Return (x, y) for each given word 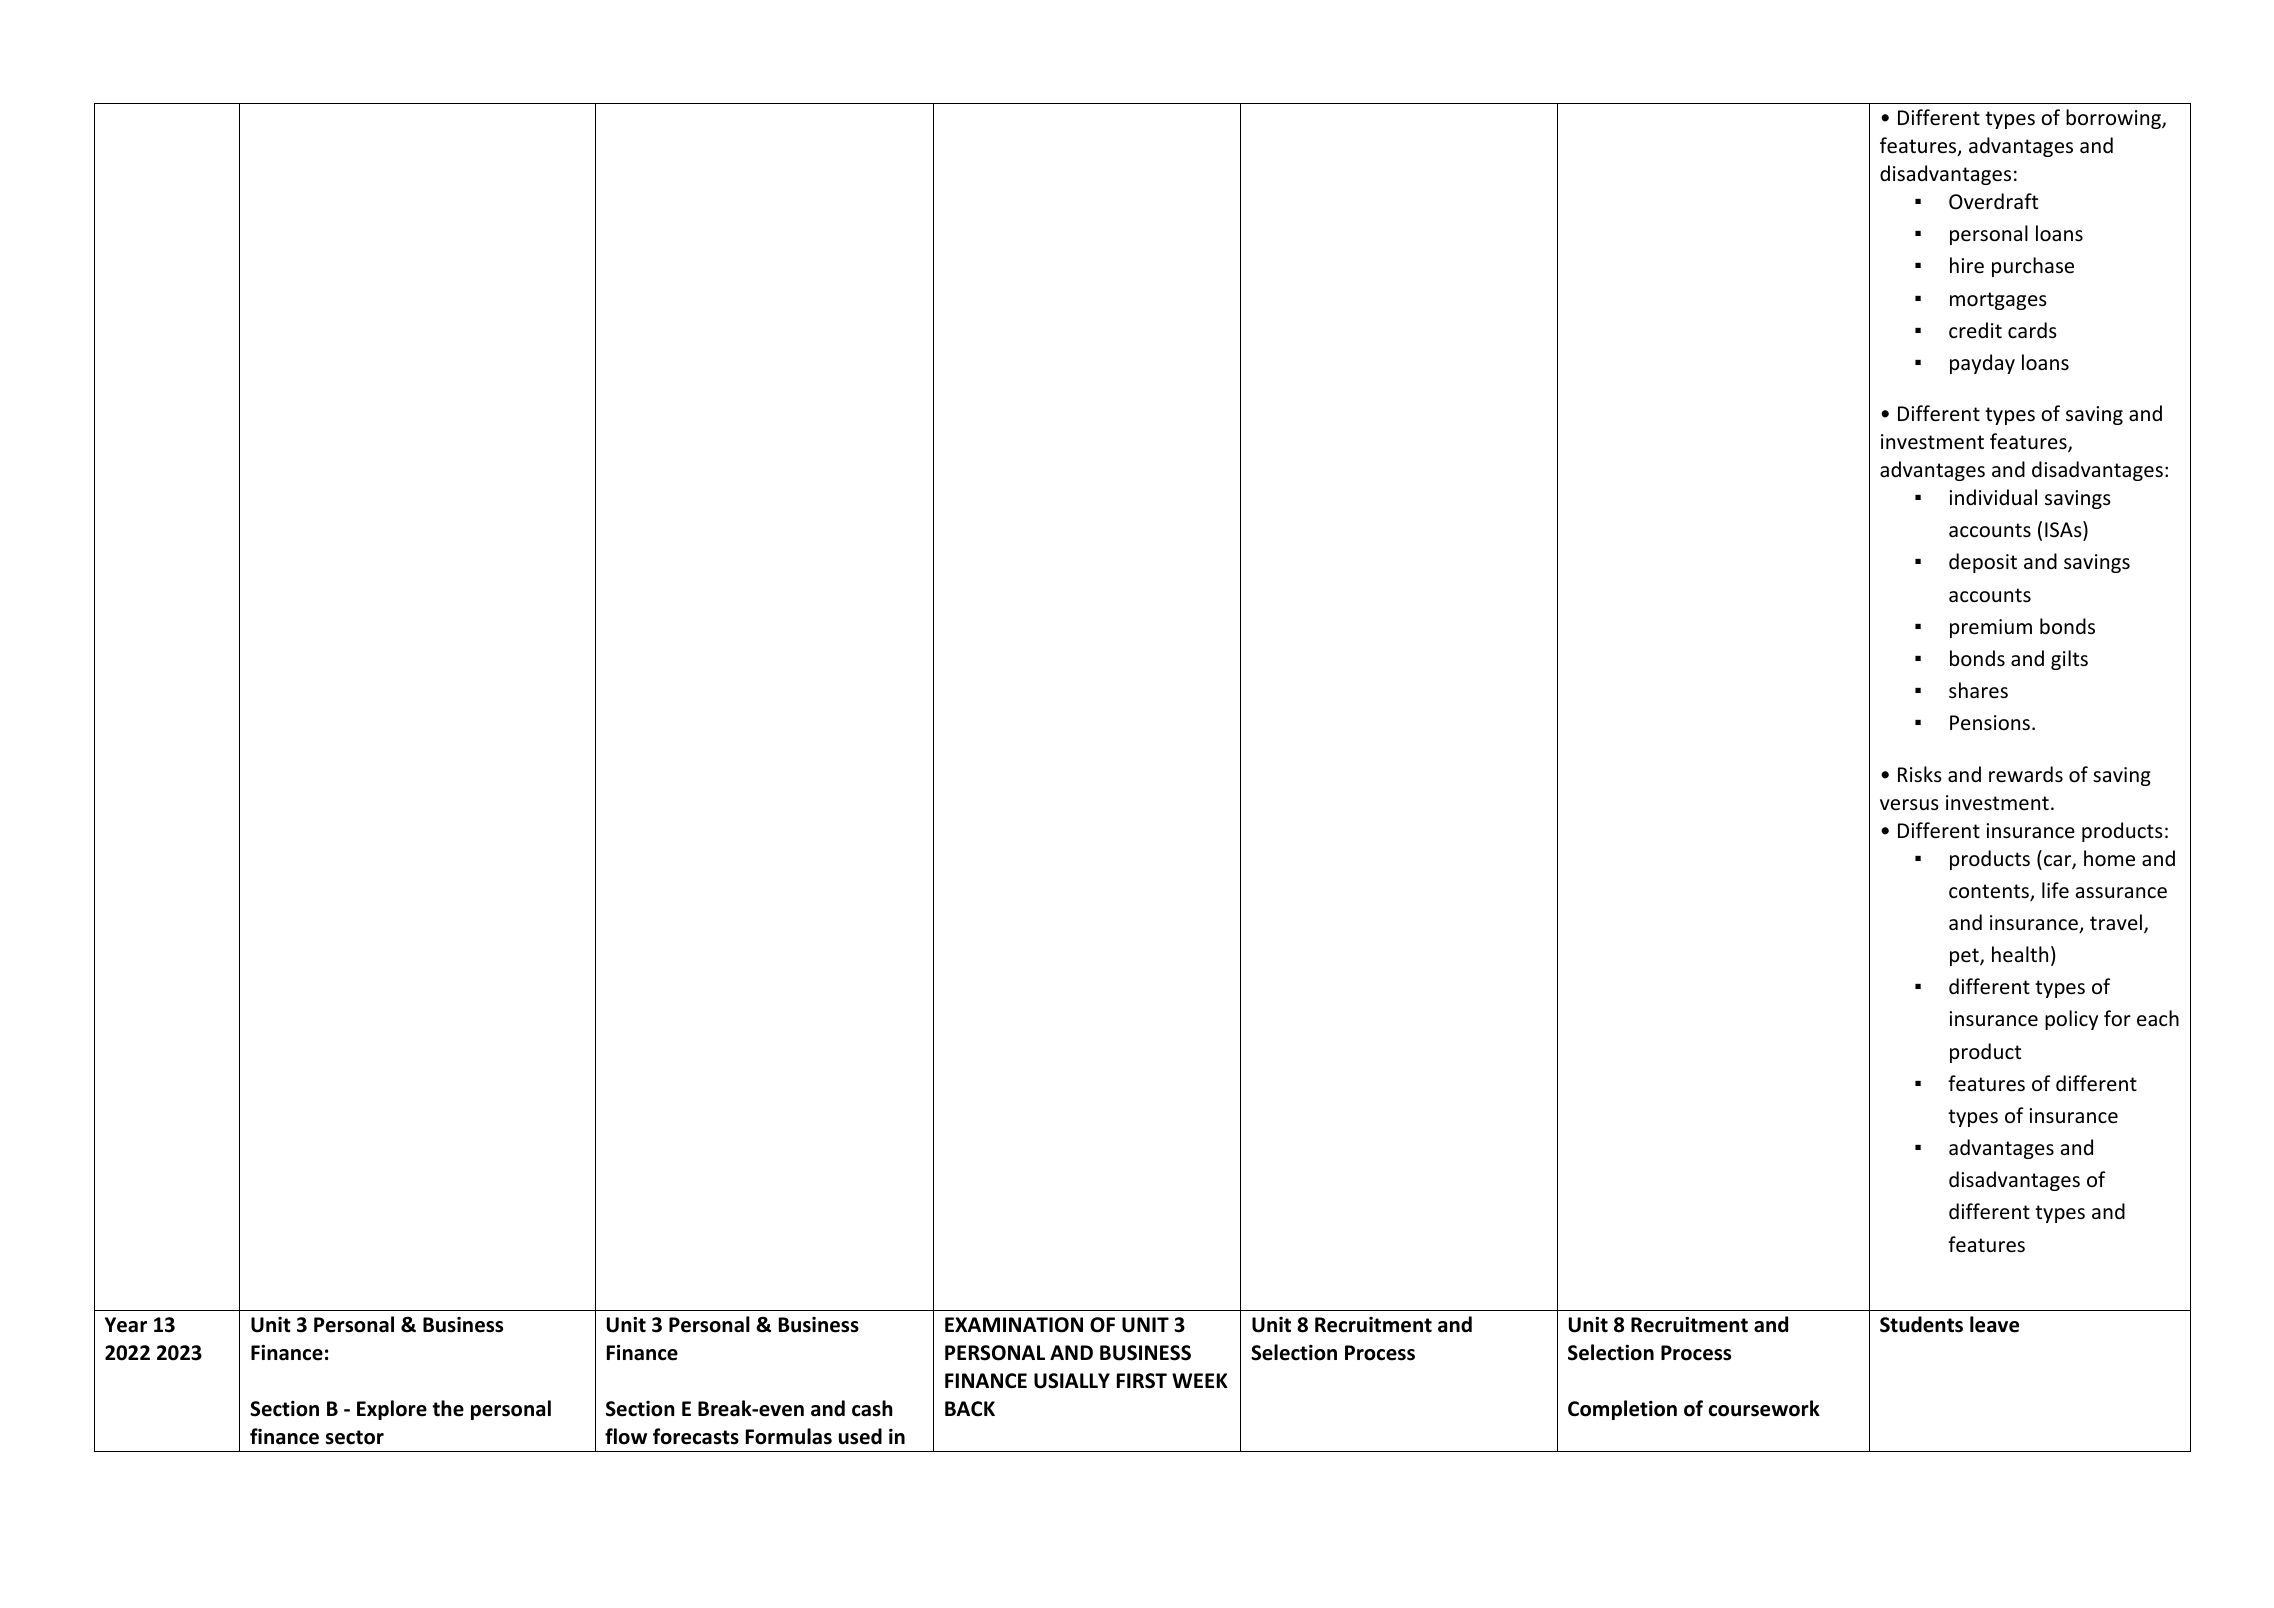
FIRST (1142, 1381)
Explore (392, 1410)
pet (1965, 957)
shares (1978, 690)
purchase (2033, 267)
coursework (1764, 1408)
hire (1967, 265)
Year (126, 1325)
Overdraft (1993, 201)
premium (1991, 628)
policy (2071, 1020)
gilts (2069, 660)
